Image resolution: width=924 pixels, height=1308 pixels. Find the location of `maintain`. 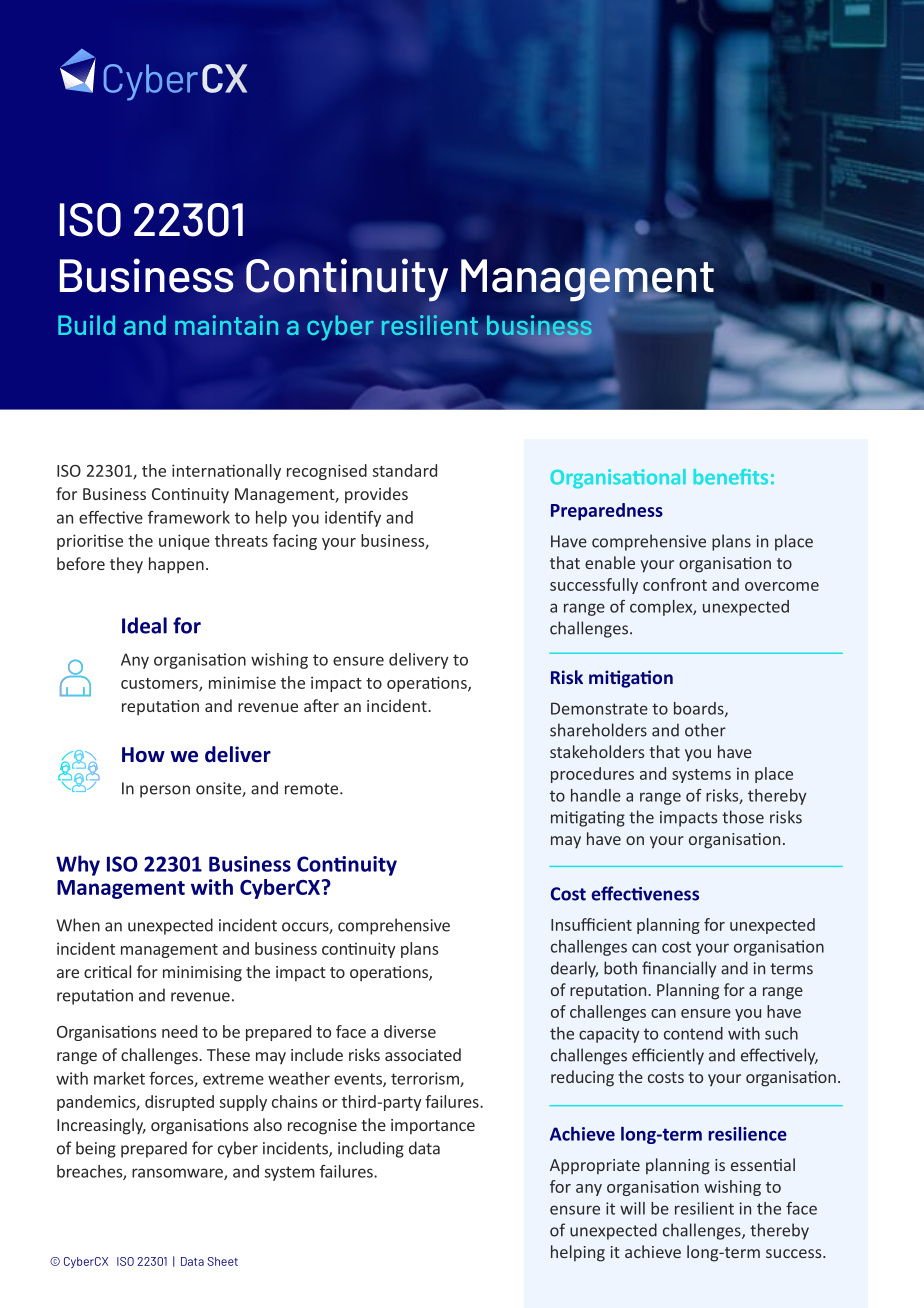

maintain is located at coordinates (226, 325).
